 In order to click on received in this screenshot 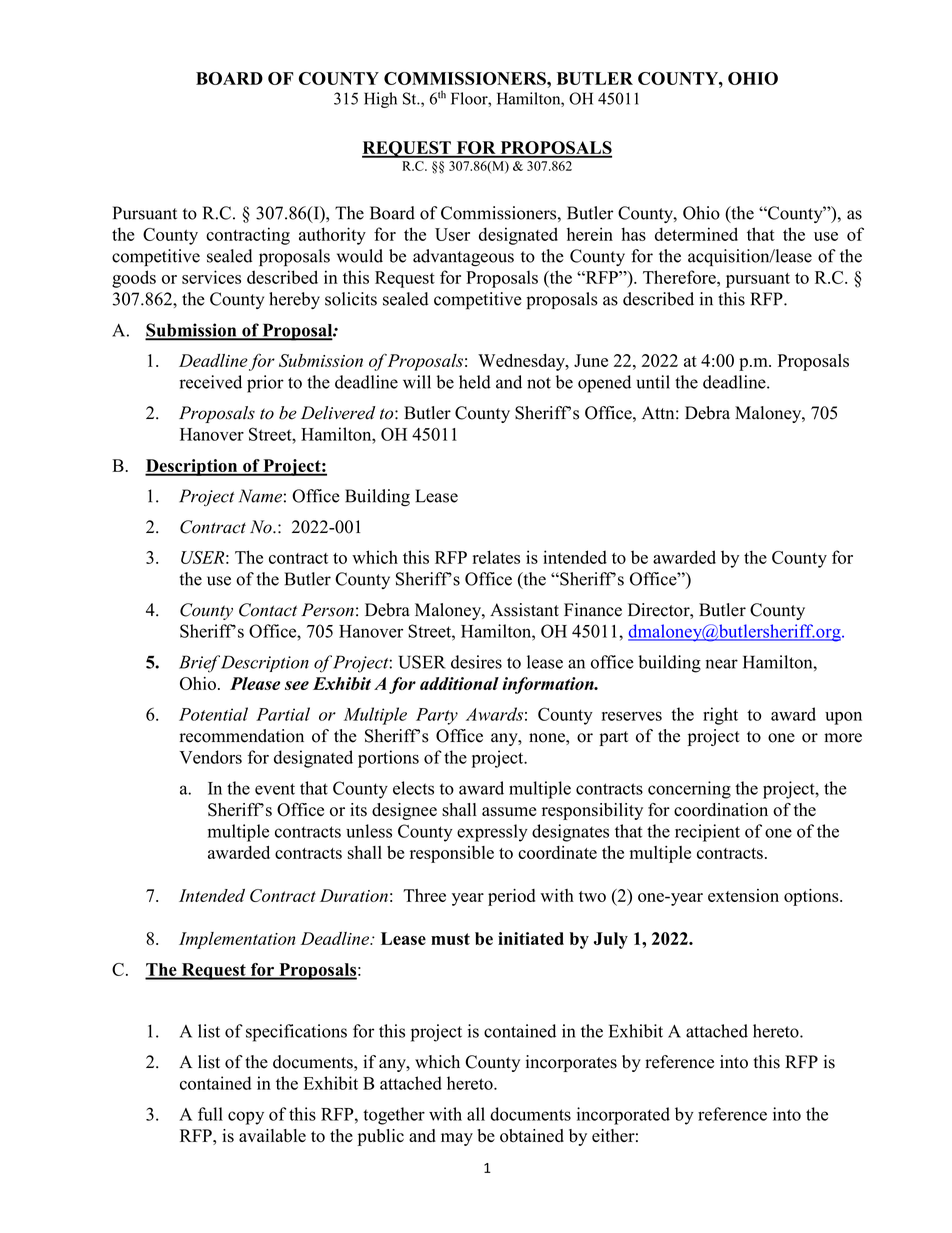, I will do `click(211, 382)`.
